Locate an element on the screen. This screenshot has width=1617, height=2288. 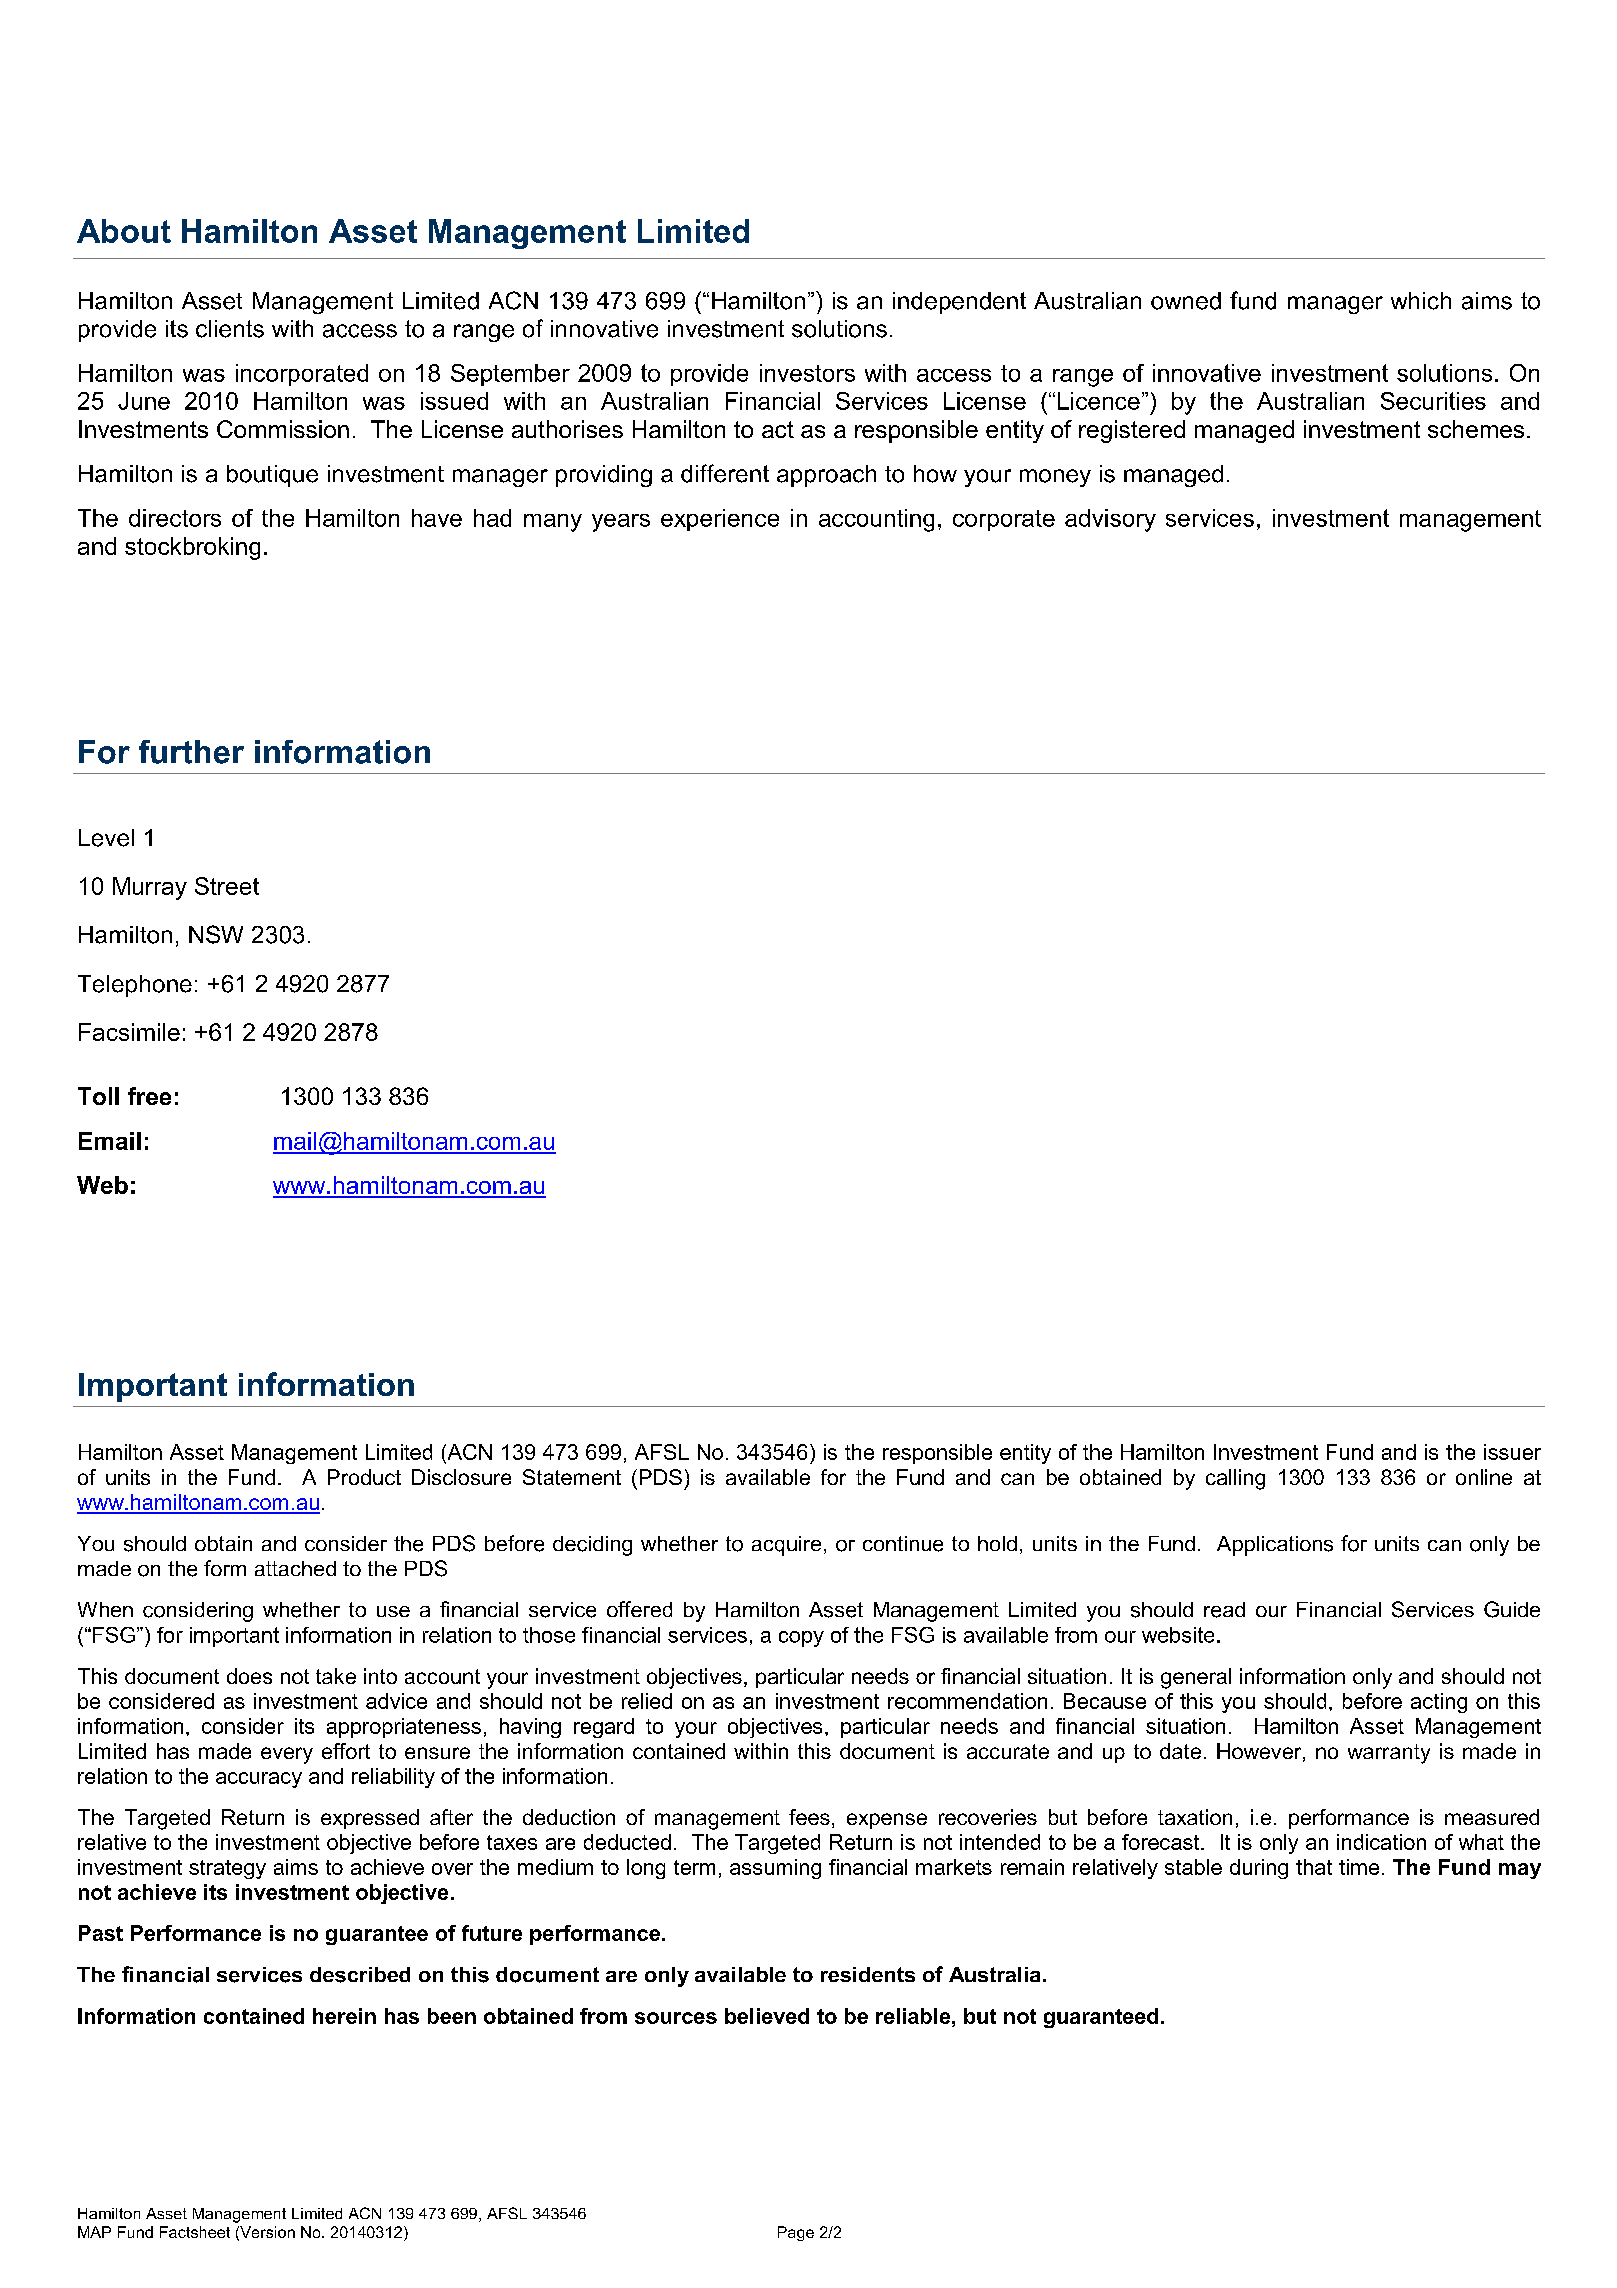
clients is located at coordinates (230, 329).
